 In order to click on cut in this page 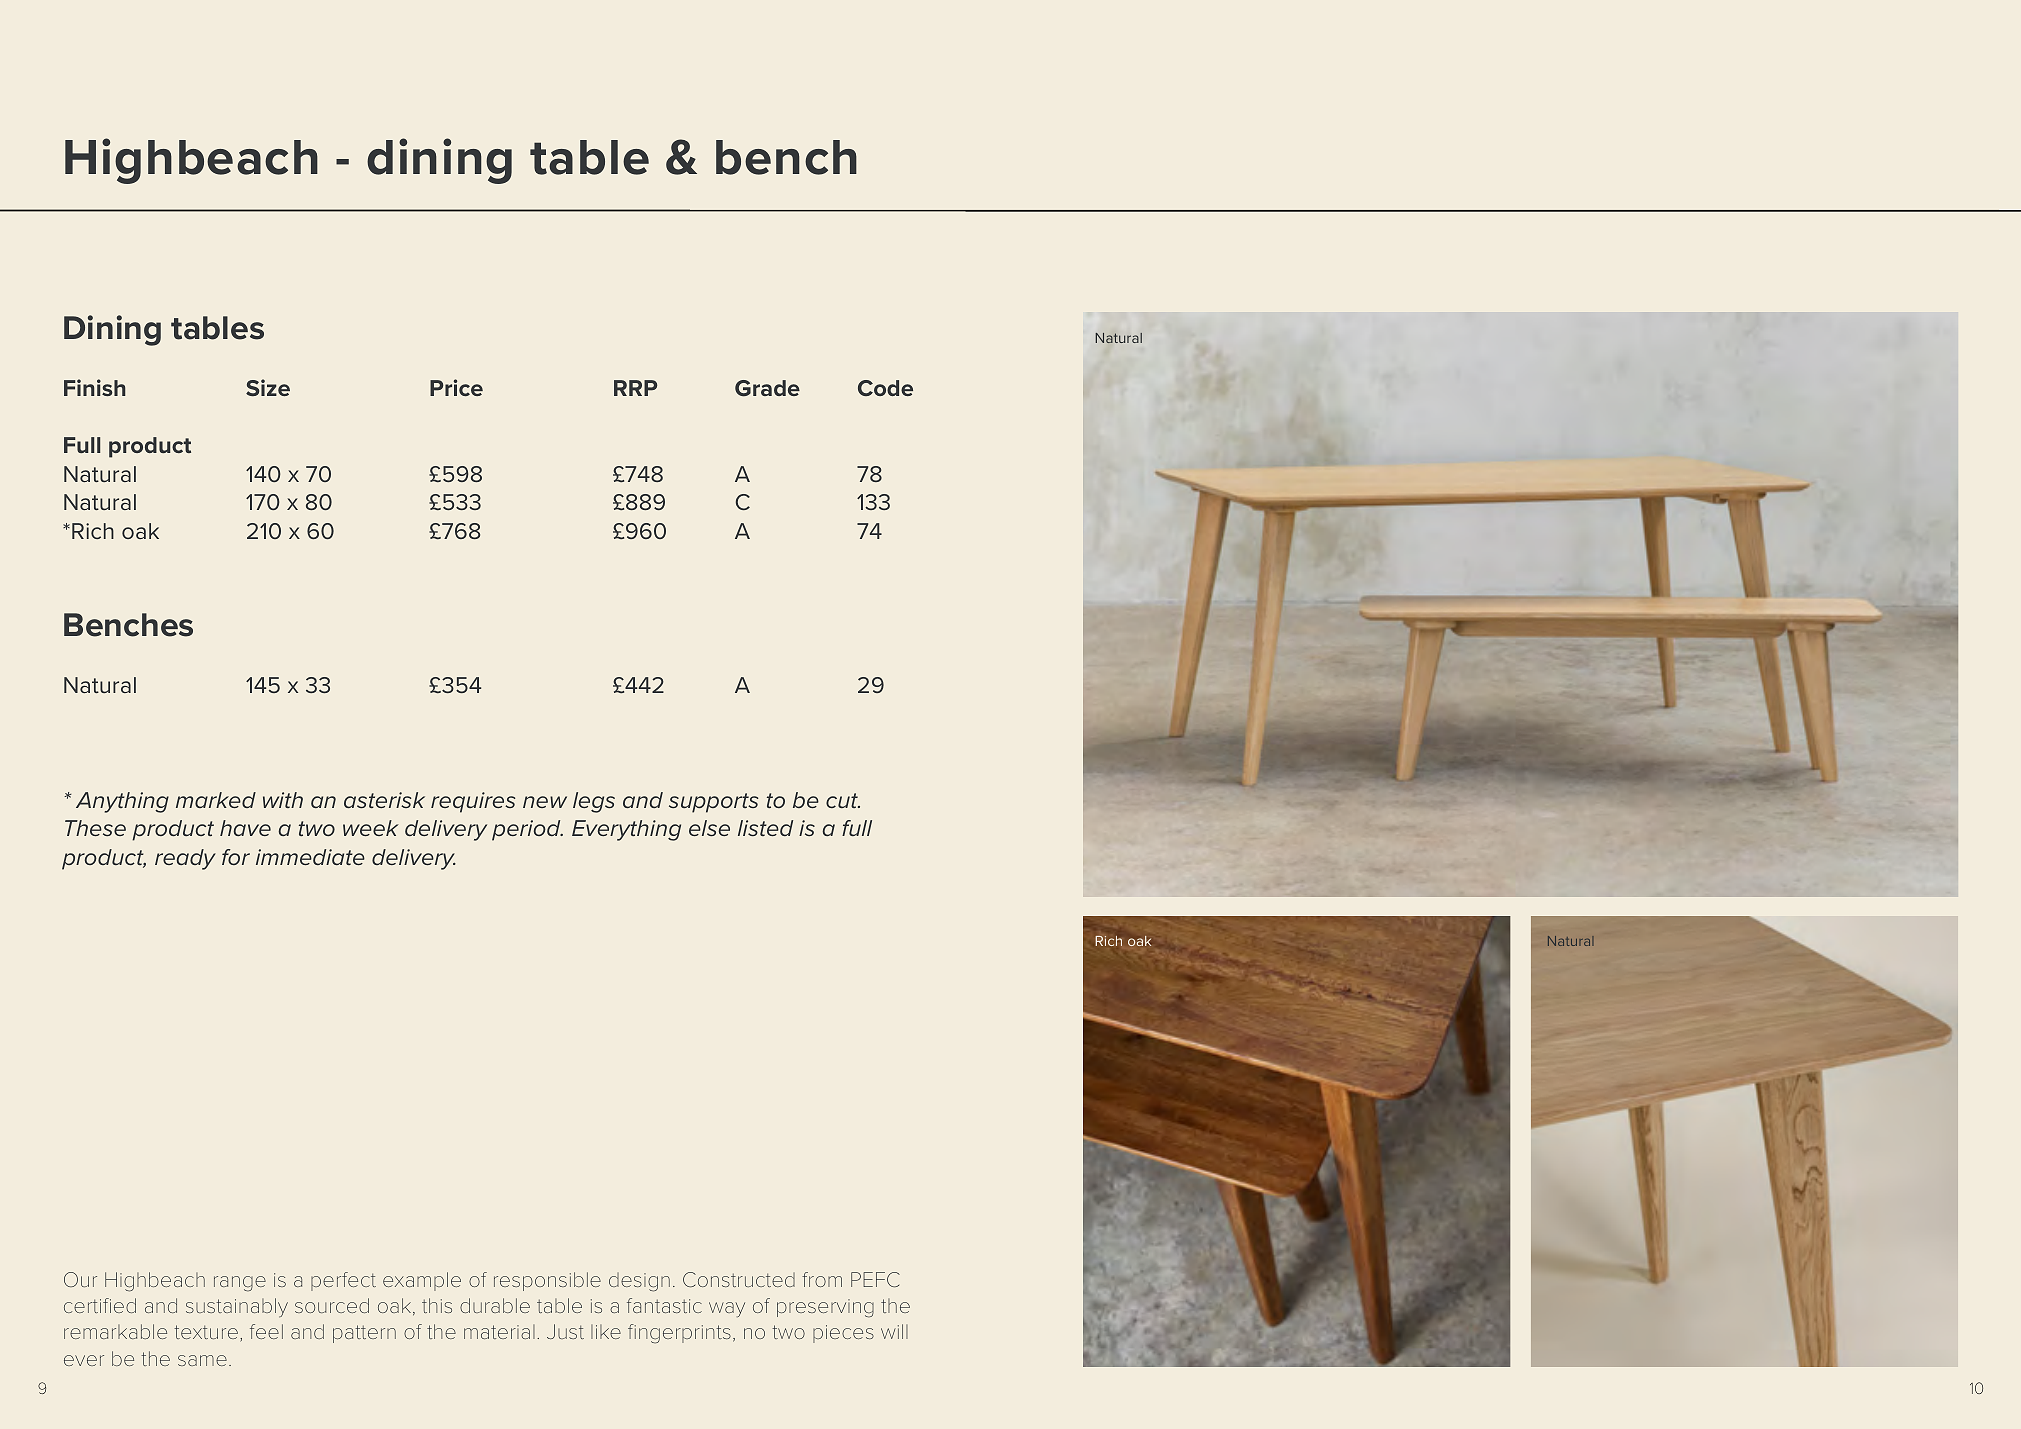, I will do `click(843, 800)`.
